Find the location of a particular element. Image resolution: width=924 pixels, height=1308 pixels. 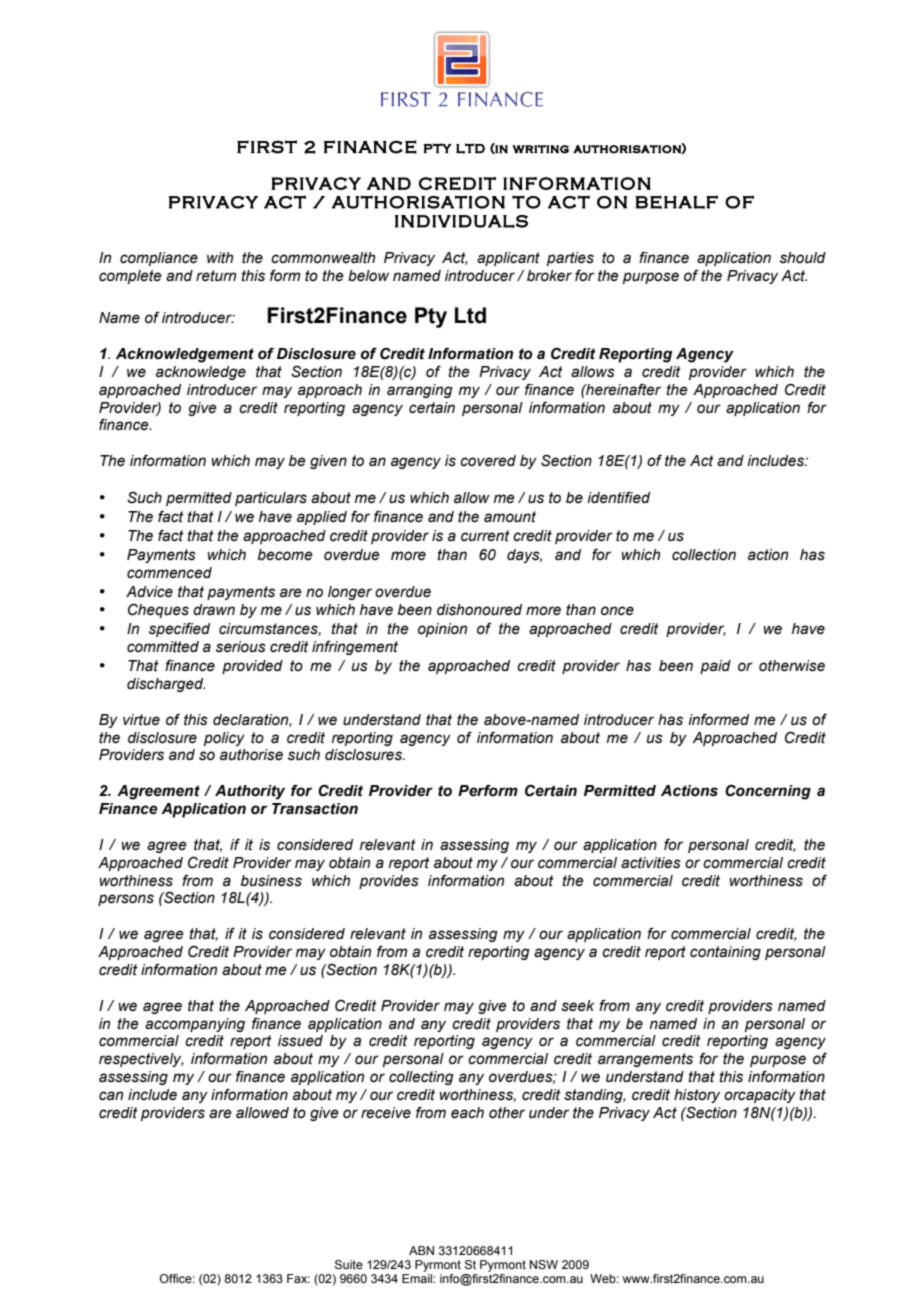

current is located at coordinates (485, 536).
